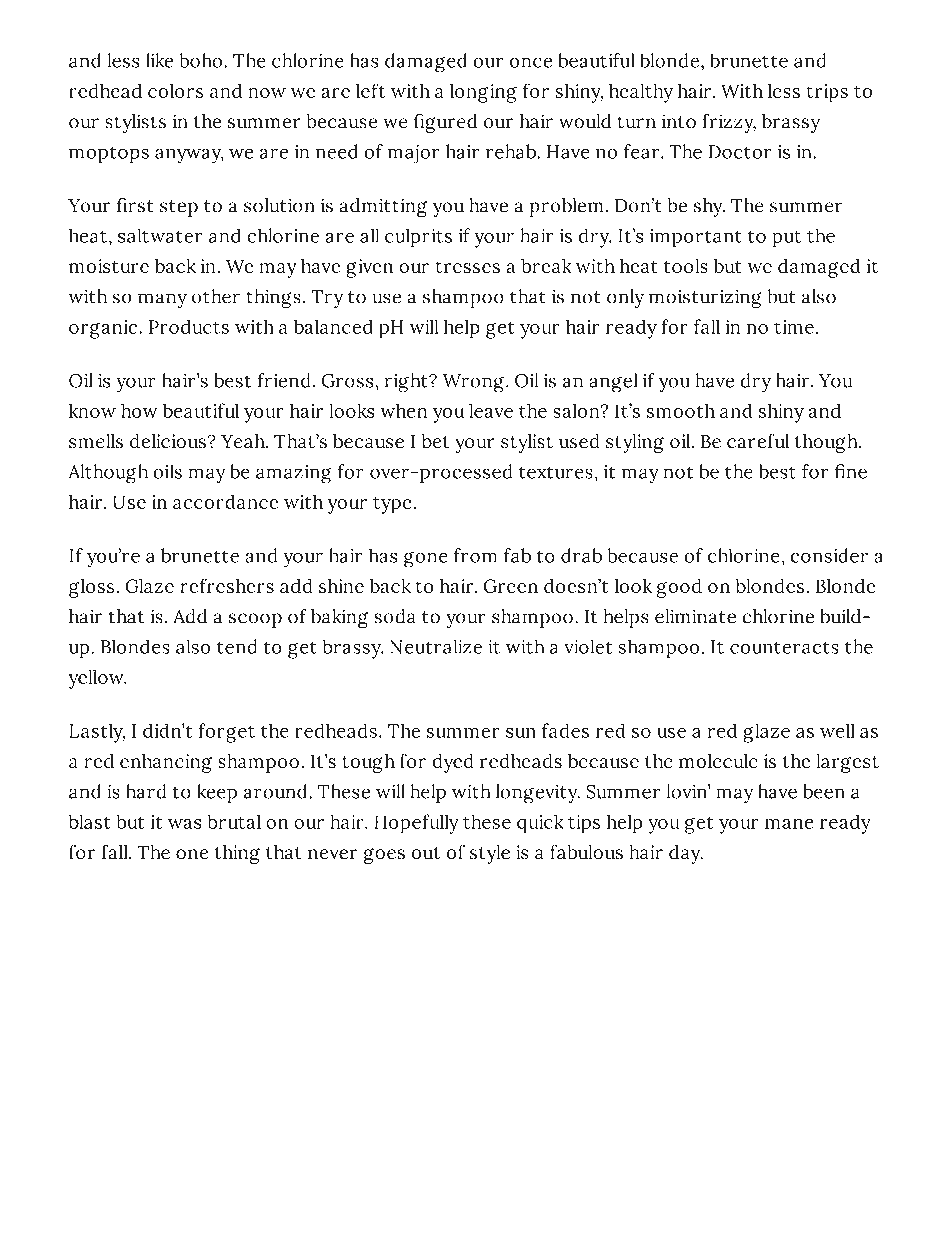 Image resolution: width=952 pixels, height=1233 pixels. What do you see at coordinates (175, 91) in the image?
I see `colors` at bounding box center [175, 91].
